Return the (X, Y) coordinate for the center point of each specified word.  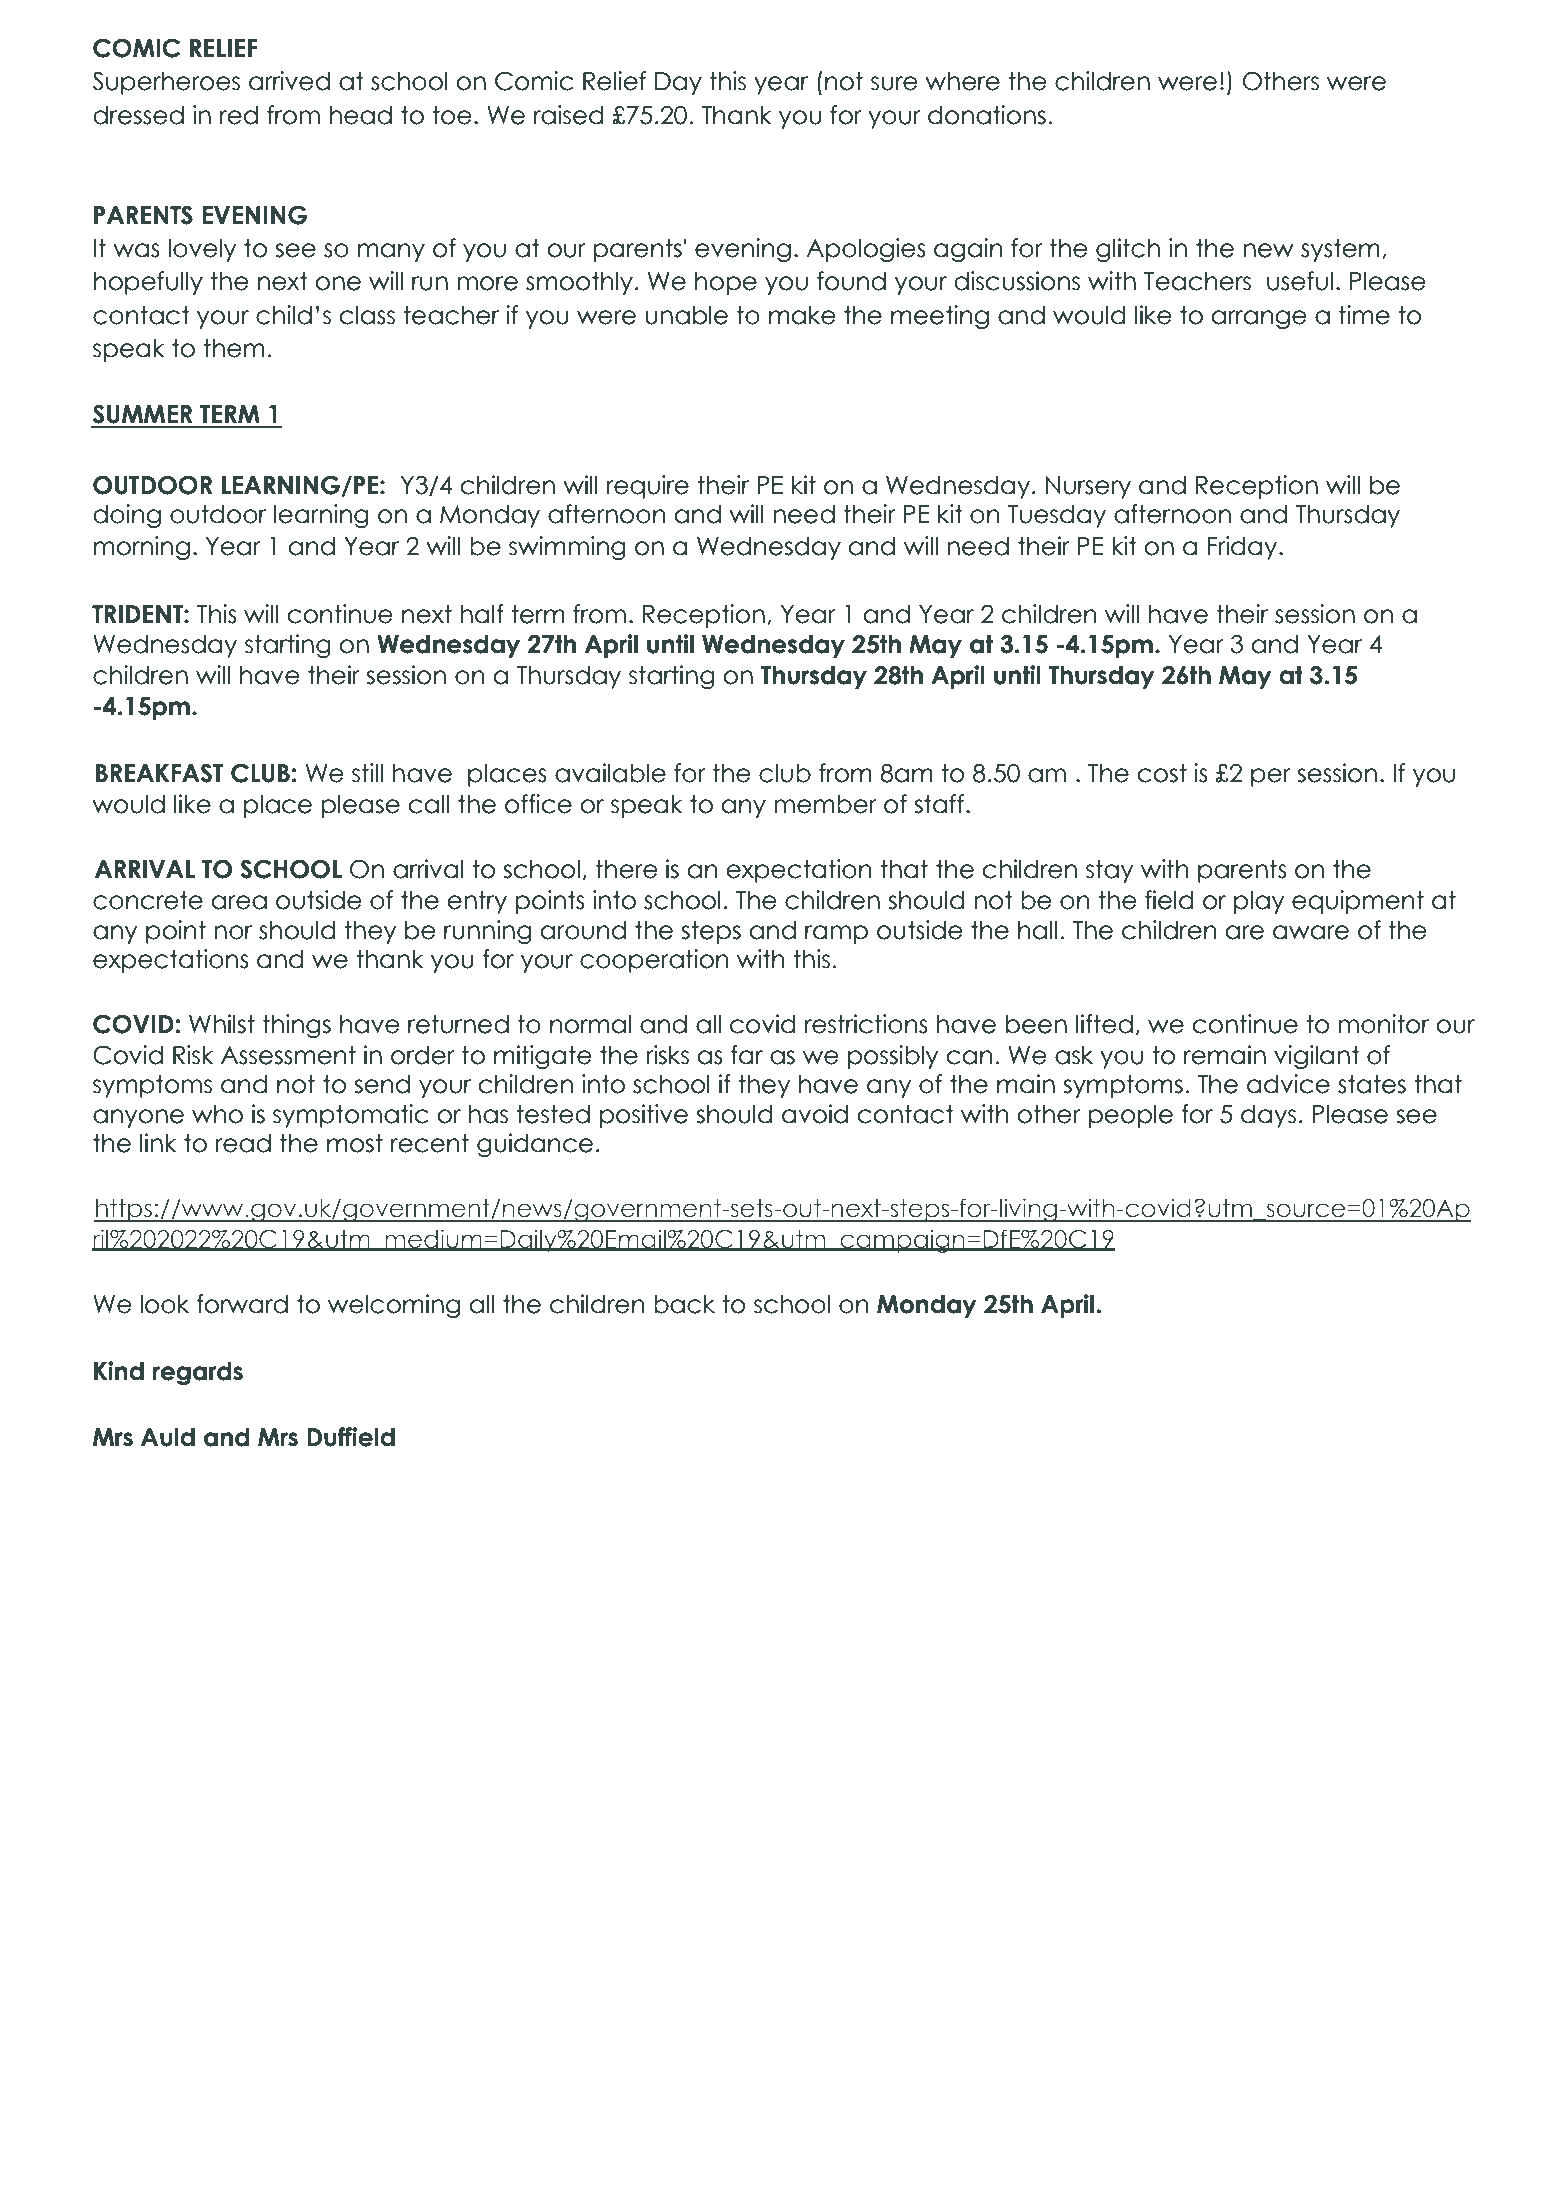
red (239, 115)
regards (197, 1373)
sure (894, 83)
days (1268, 1116)
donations (987, 115)
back (684, 1304)
